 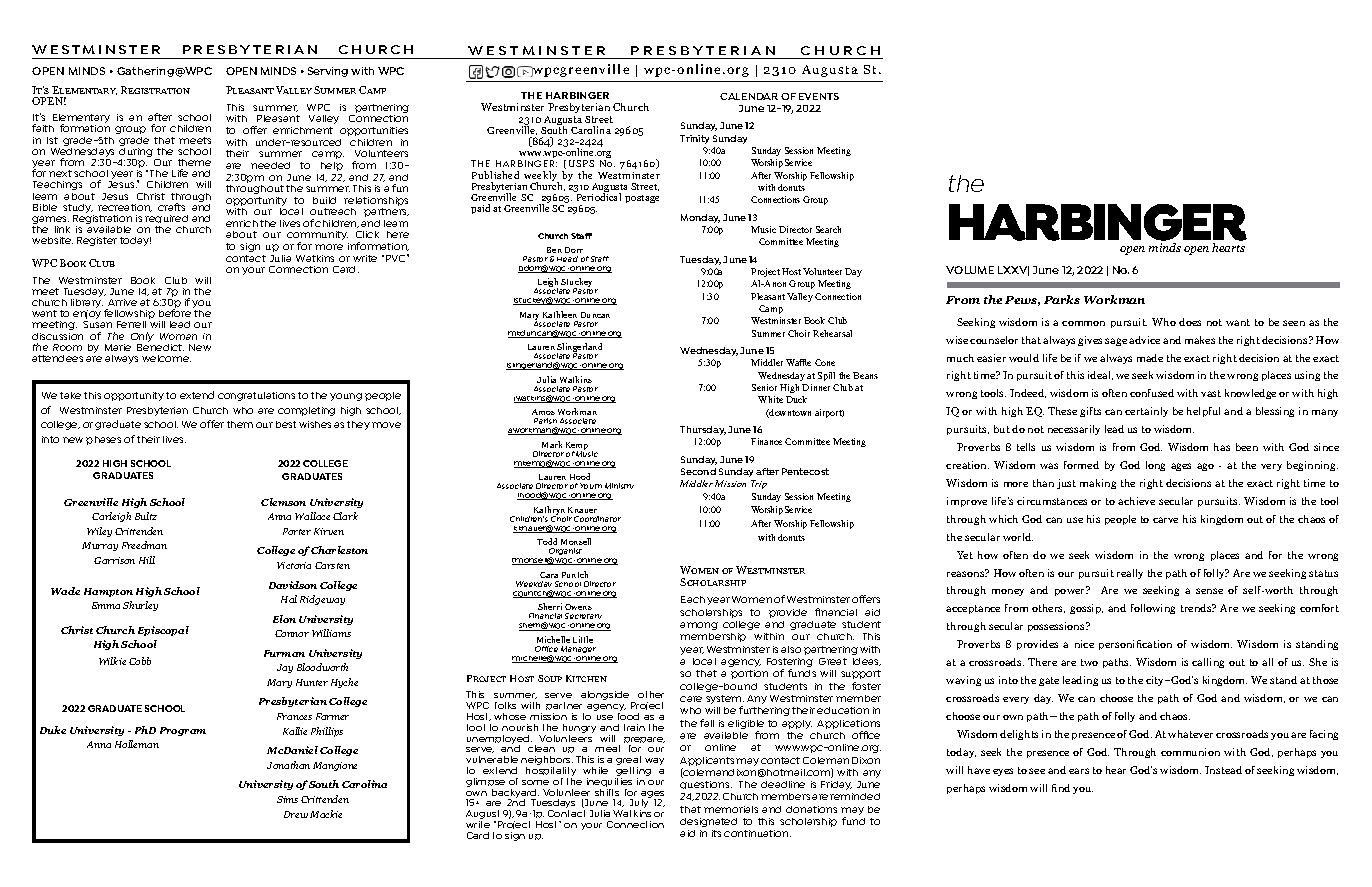 What do you see at coordinates (819, 96) in the image?
I see `EVENTS` at bounding box center [819, 96].
